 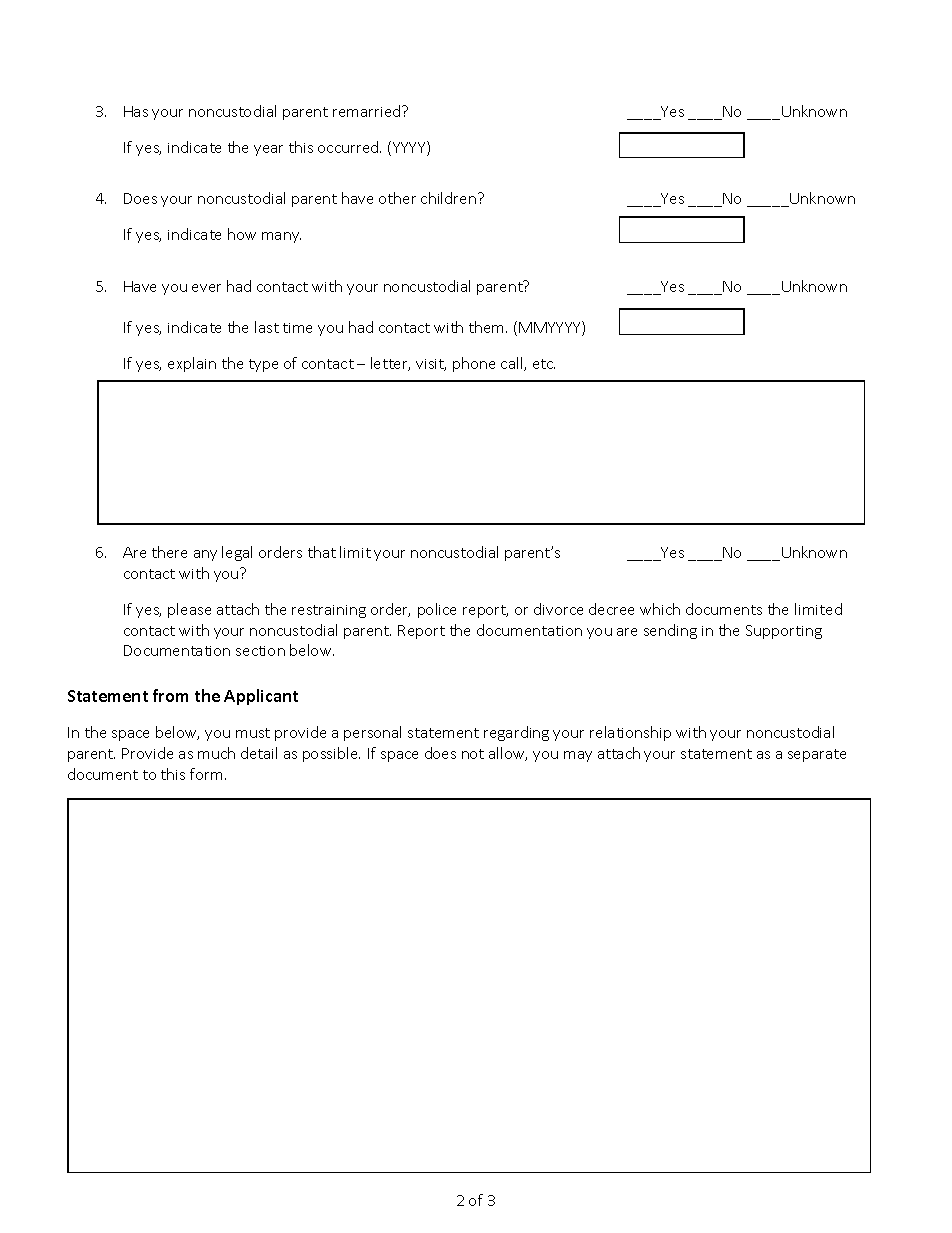 What do you see at coordinates (473, 754) in the image?
I see `not` at bounding box center [473, 754].
